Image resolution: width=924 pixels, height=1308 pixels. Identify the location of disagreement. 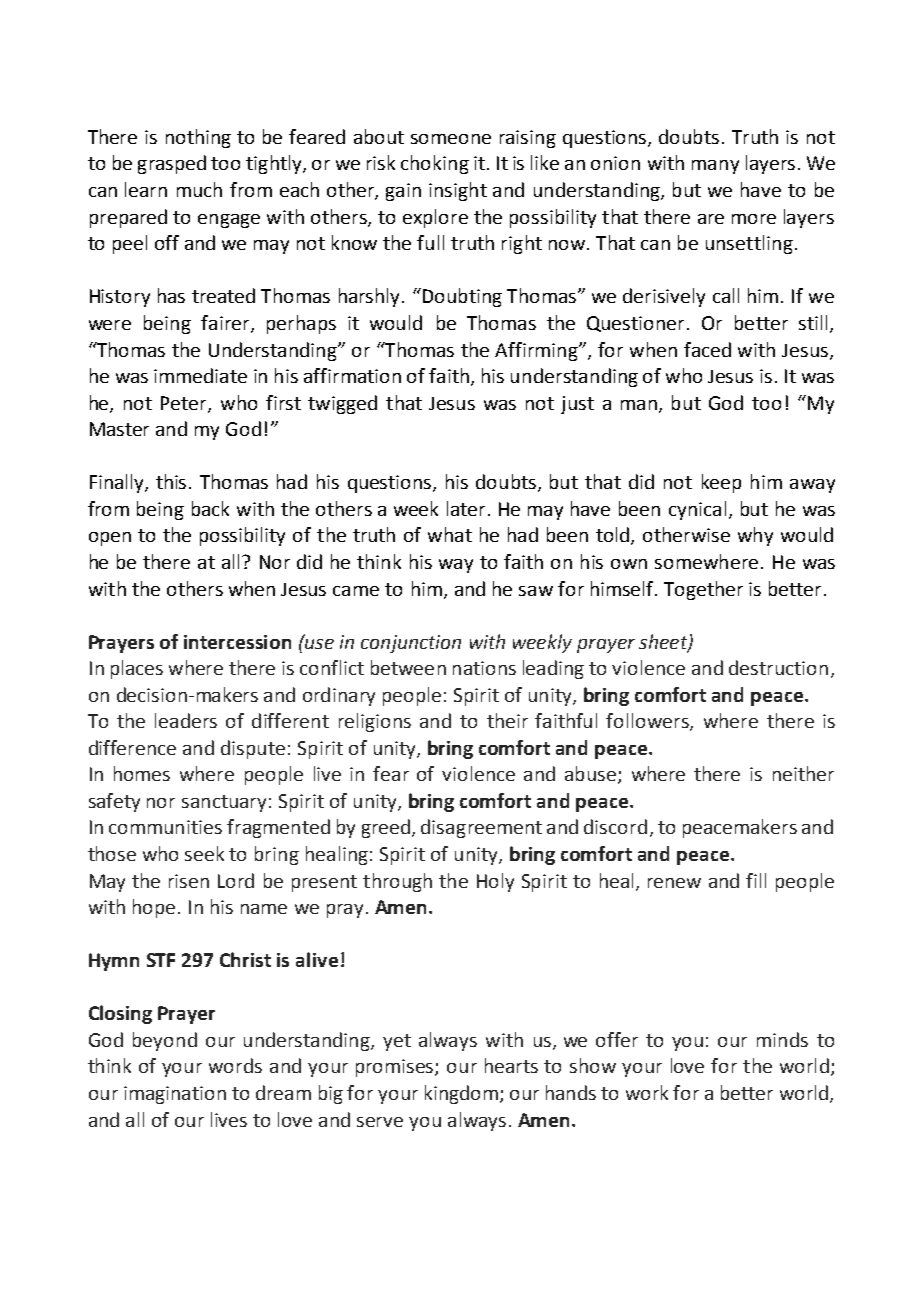
(481, 828).
